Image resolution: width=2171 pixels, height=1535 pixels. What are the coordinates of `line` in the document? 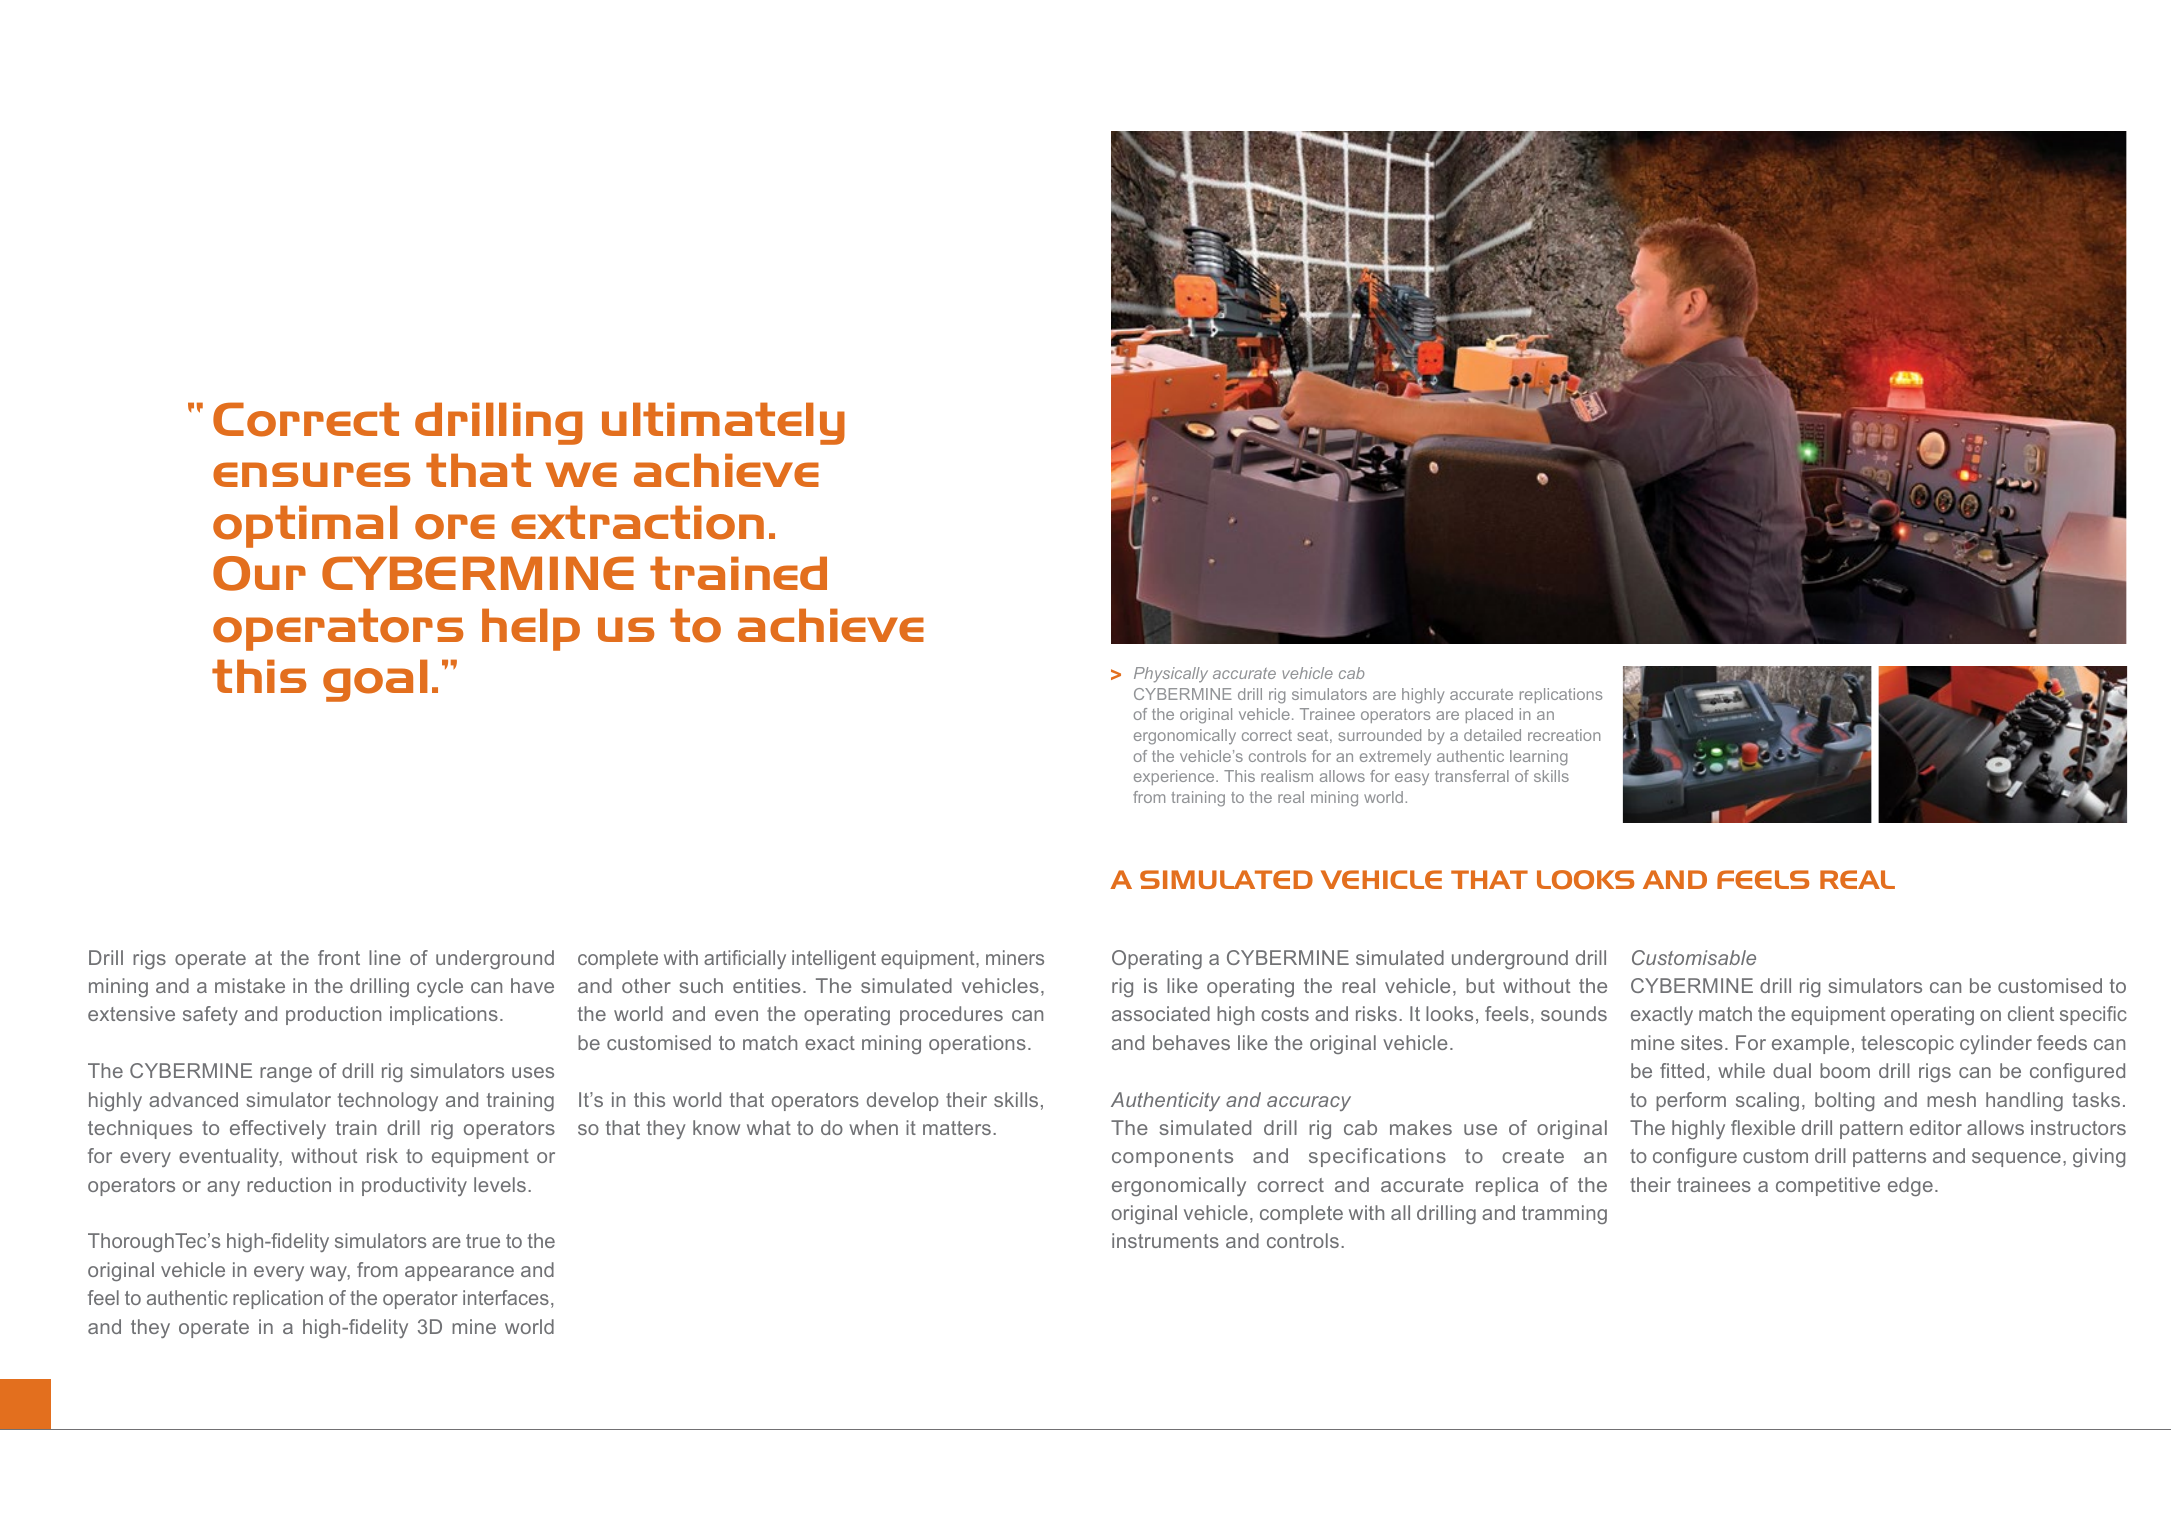 It's located at (385, 957).
